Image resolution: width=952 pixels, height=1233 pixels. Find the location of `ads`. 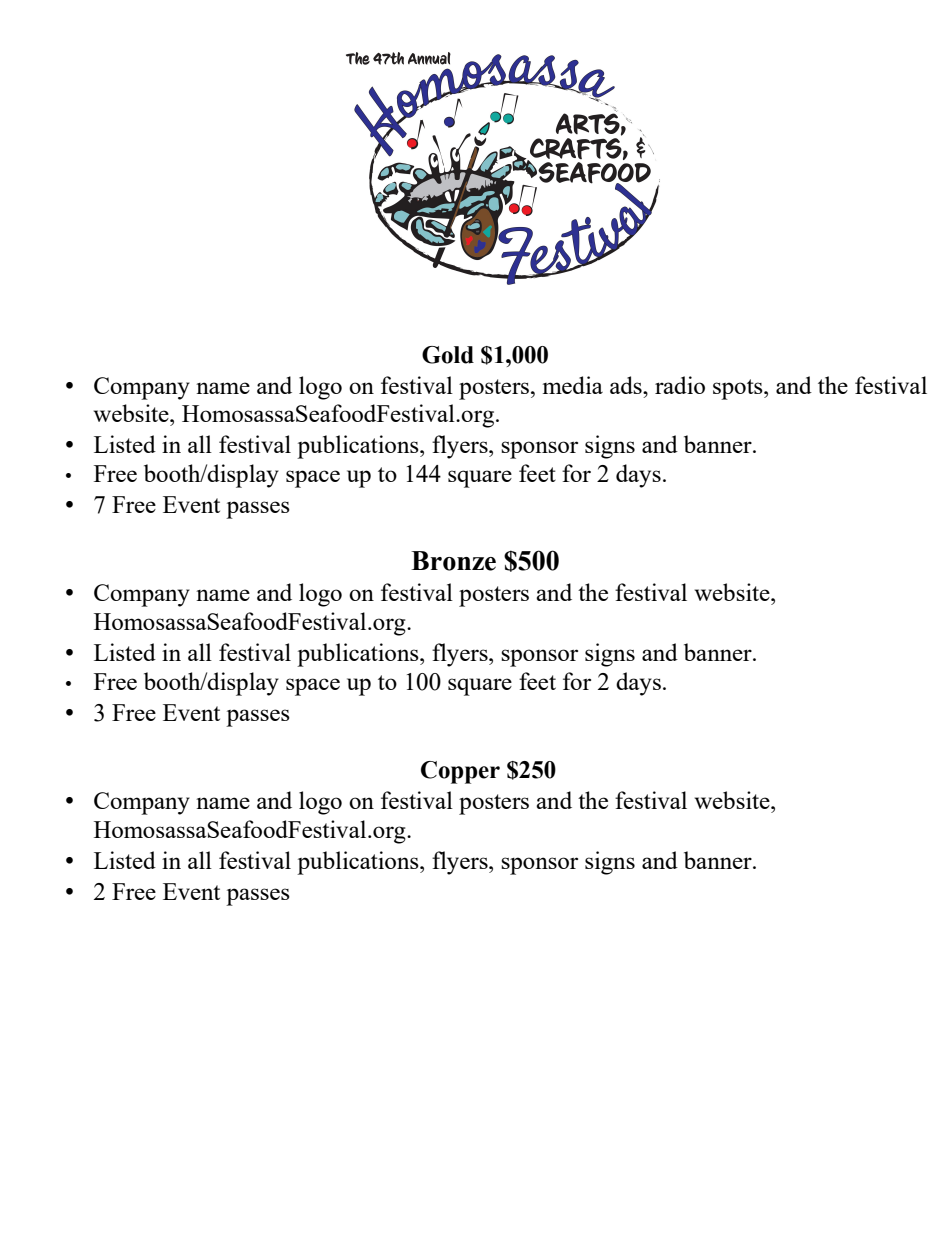

ads is located at coordinates (627, 385).
